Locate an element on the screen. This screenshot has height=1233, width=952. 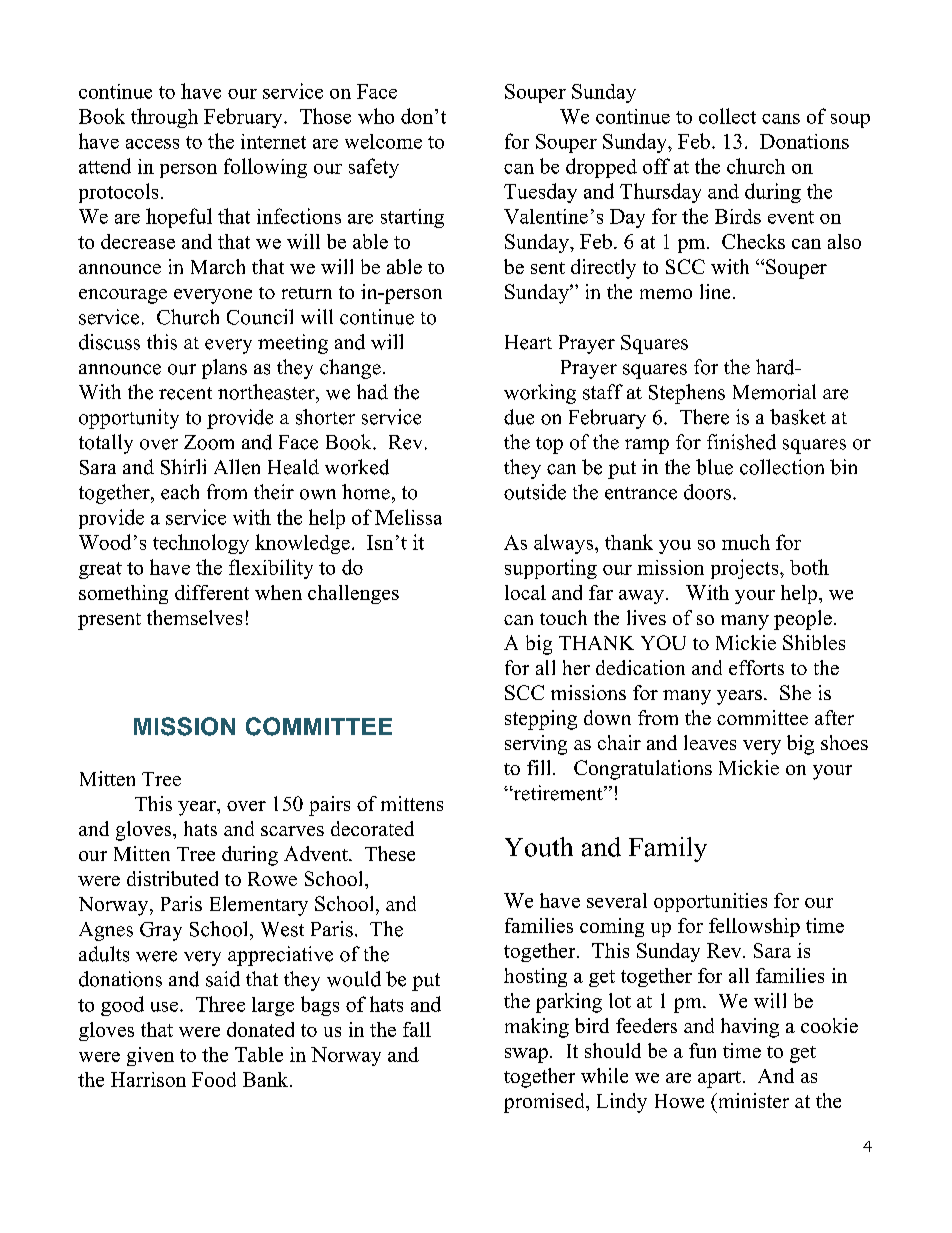
Family is located at coordinates (668, 849).
